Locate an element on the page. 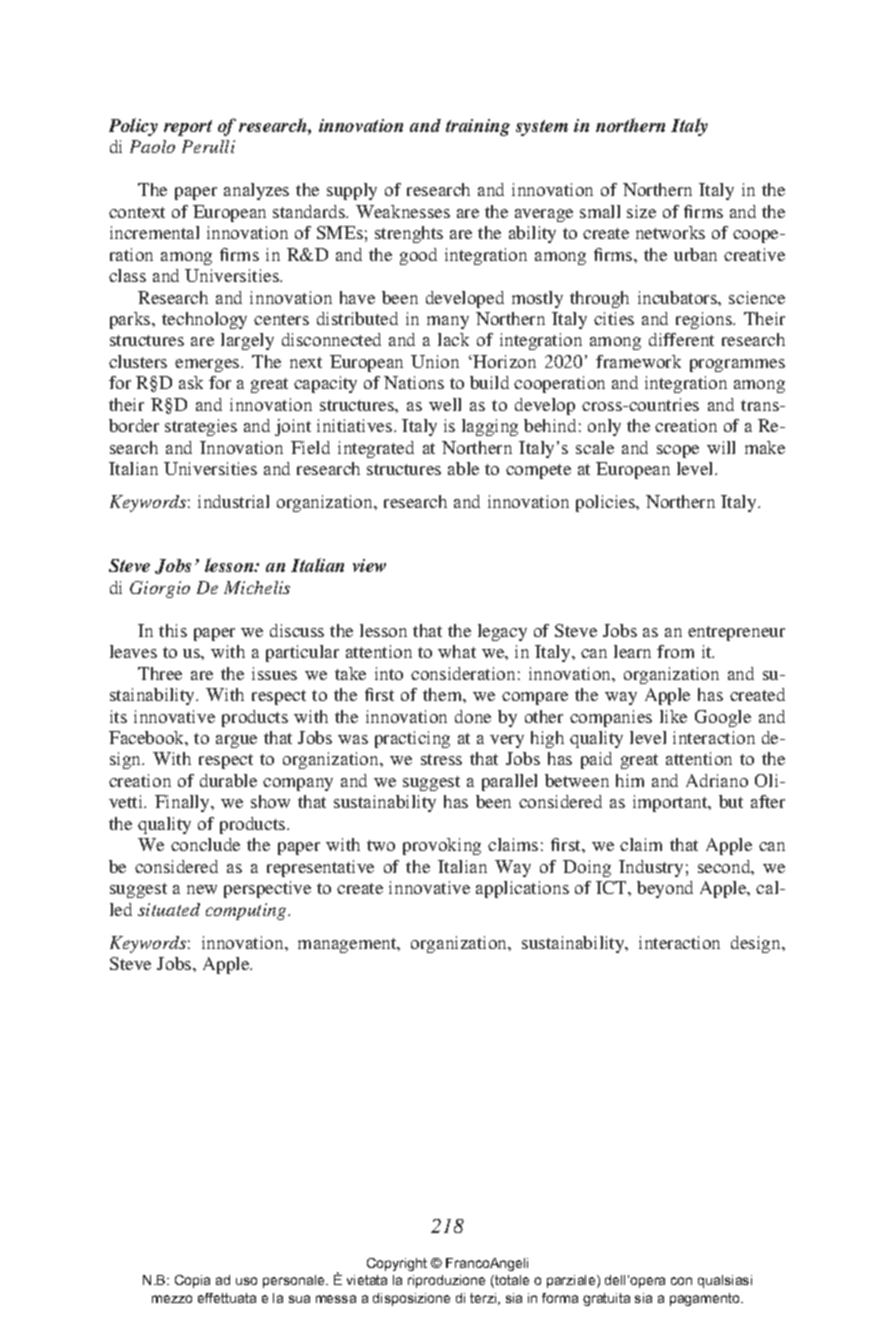 The image size is (896, 1332). size is located at coordinates (641, 211).
